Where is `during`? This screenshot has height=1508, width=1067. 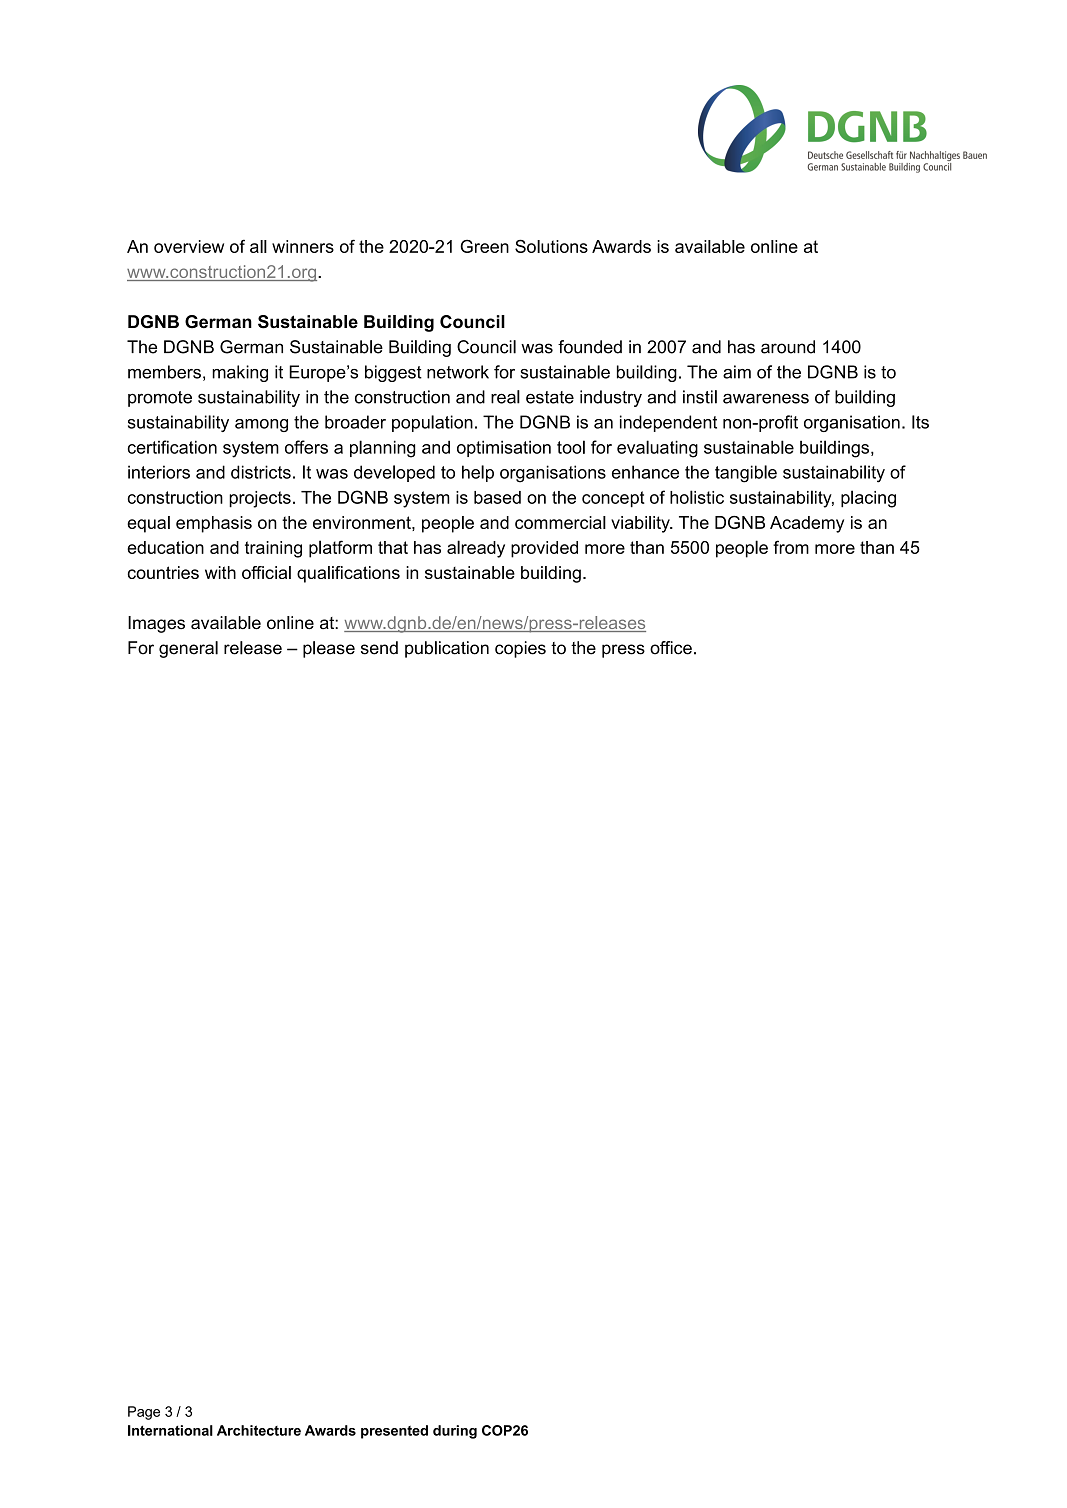
during is located at coordinates (455, 1432).
